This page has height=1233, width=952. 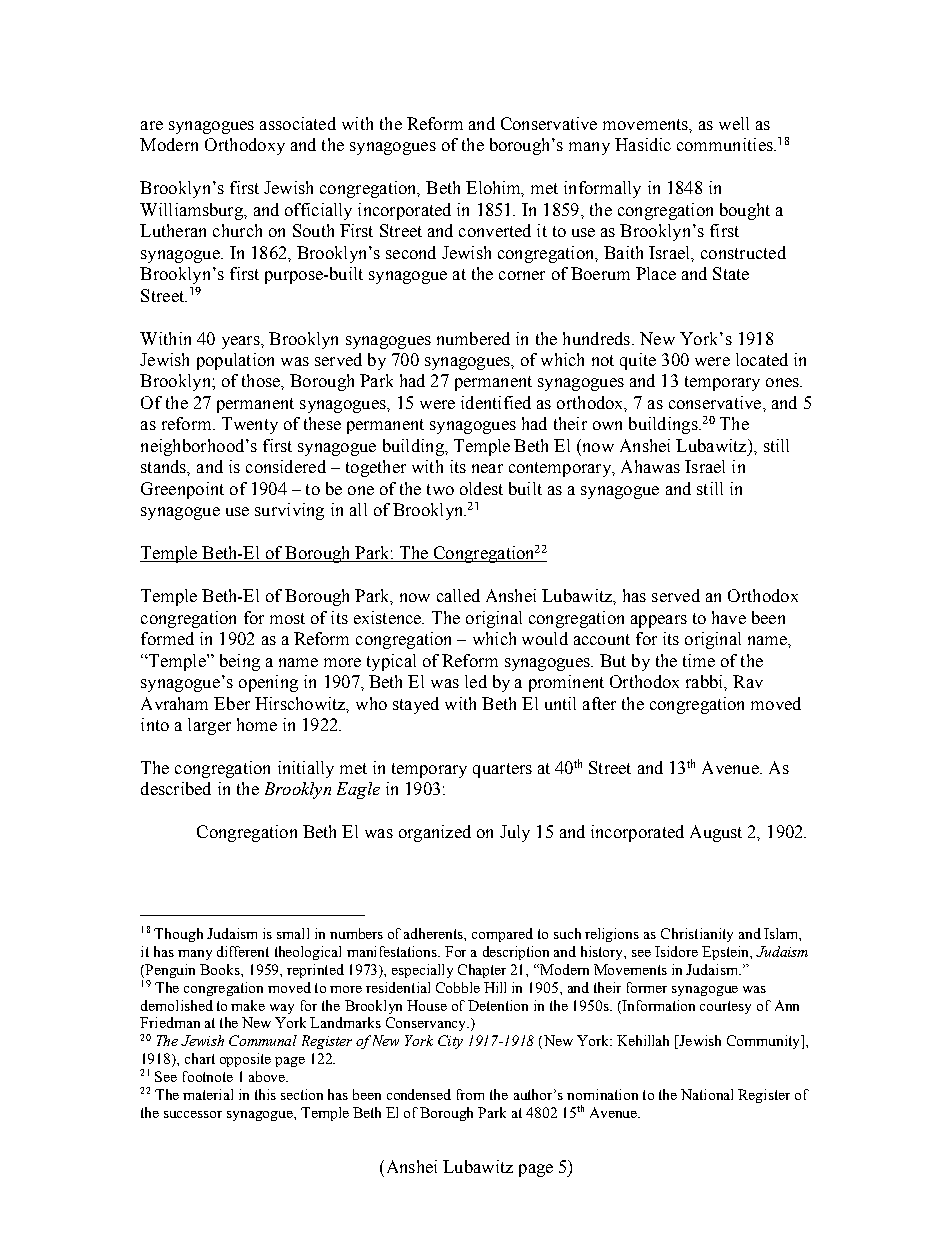 I want to click on population, so click(x=235, y=361).
